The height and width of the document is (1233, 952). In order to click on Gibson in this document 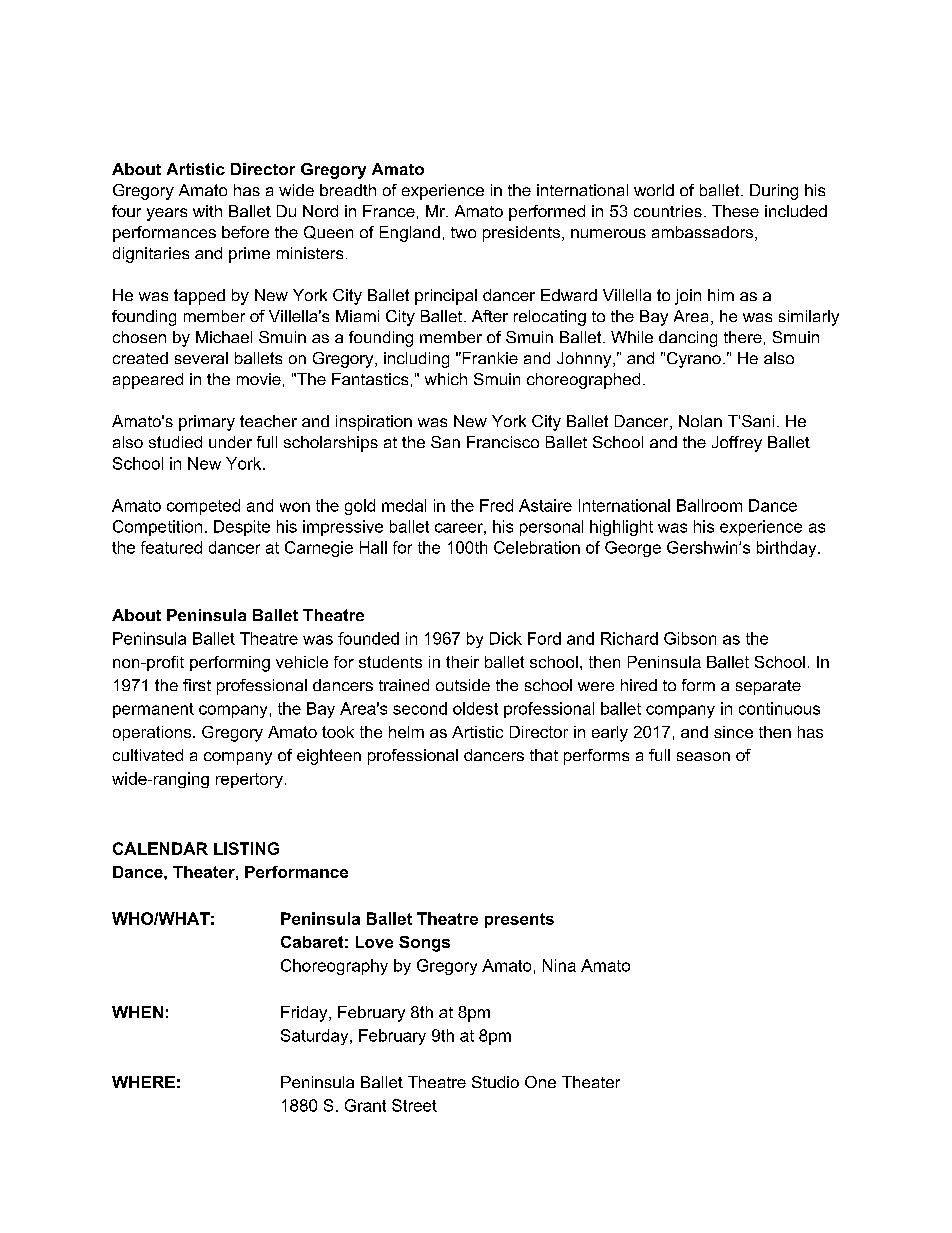, I will do `click(690, 638)`.
